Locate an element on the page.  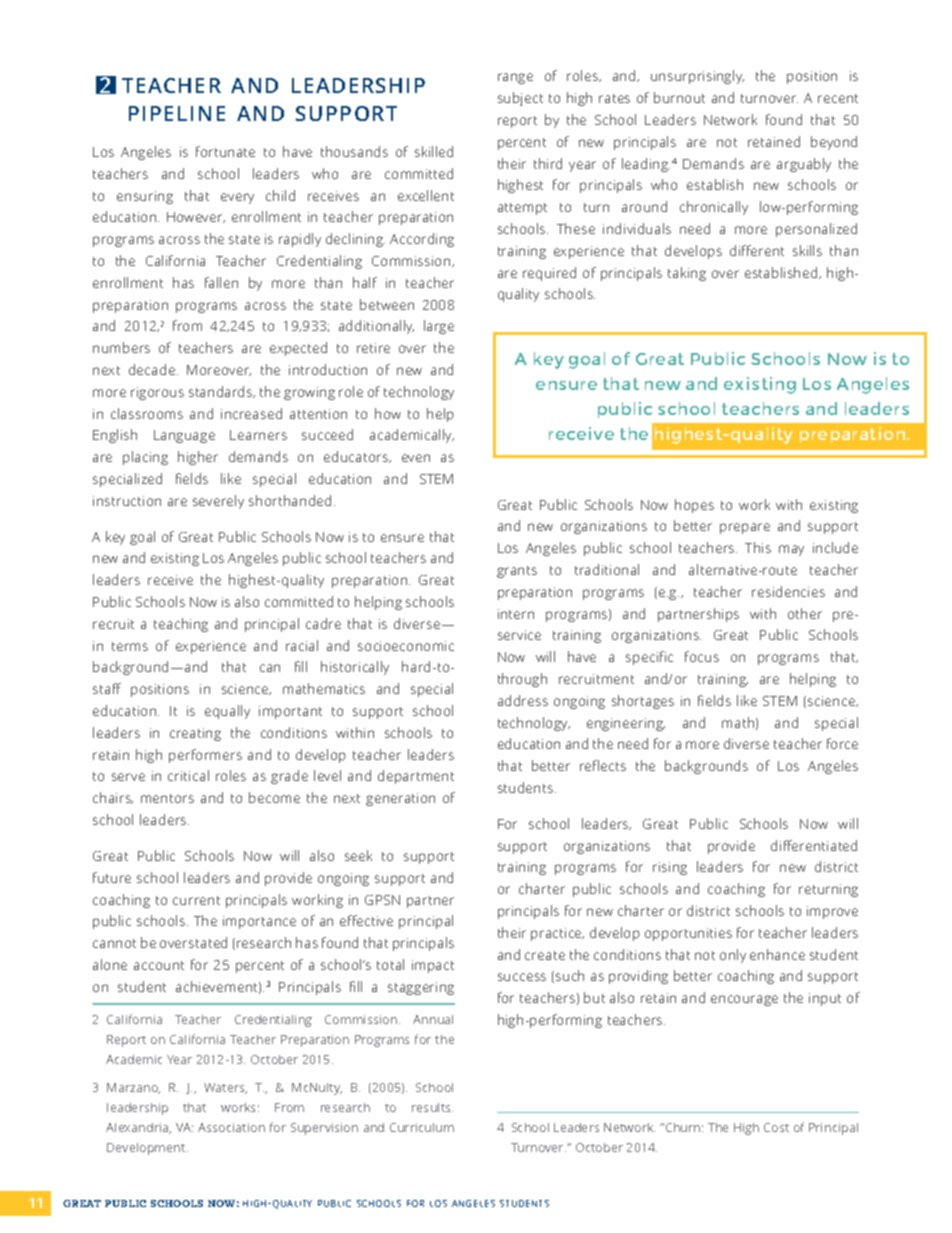
pipeline is located at coordinates (177, 113).
